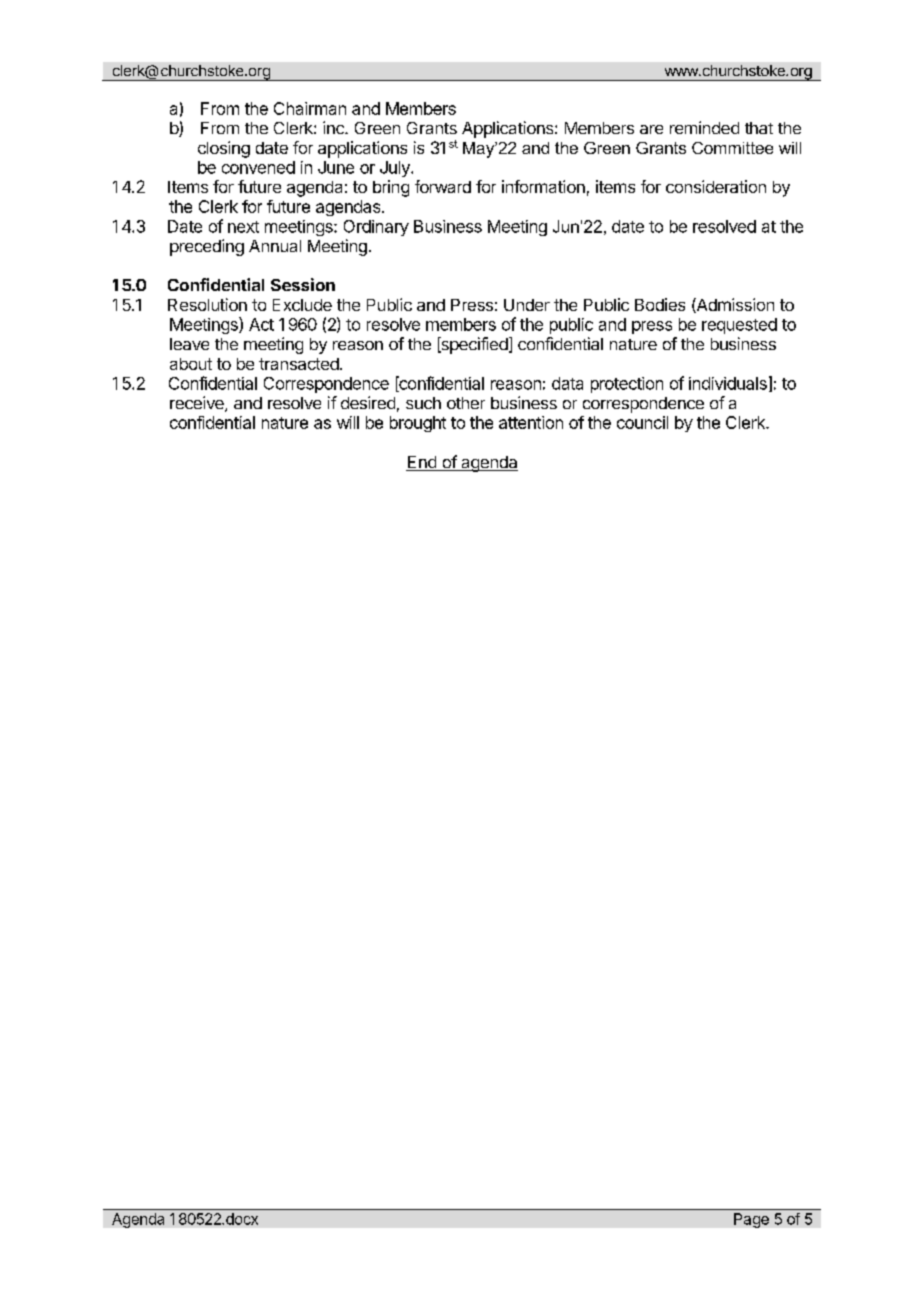 The width and height of the document is (924, 1307). What do you see at coordinates (642, 422) in the document?
I see `council` at bounding box center [642, 422].
